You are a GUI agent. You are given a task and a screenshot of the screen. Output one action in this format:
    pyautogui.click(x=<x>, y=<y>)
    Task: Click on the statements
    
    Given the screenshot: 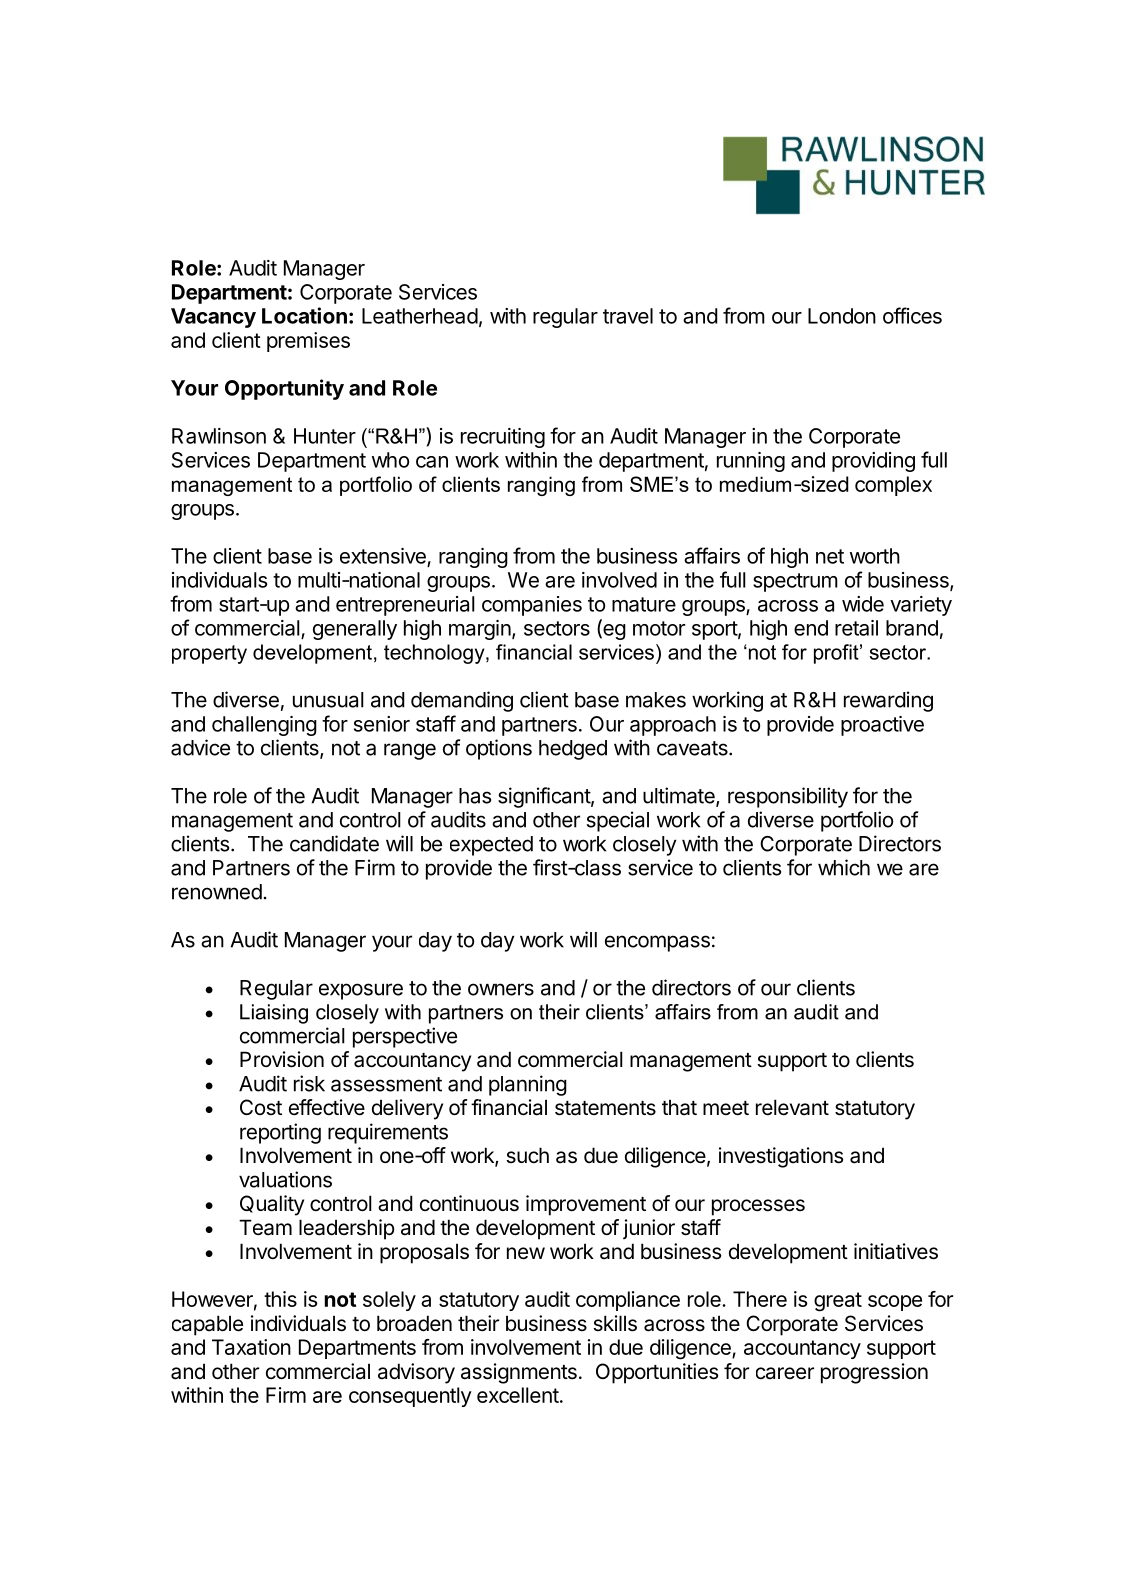 What is the action you would take?
    pyautogui.click(x=605, y=1108)
